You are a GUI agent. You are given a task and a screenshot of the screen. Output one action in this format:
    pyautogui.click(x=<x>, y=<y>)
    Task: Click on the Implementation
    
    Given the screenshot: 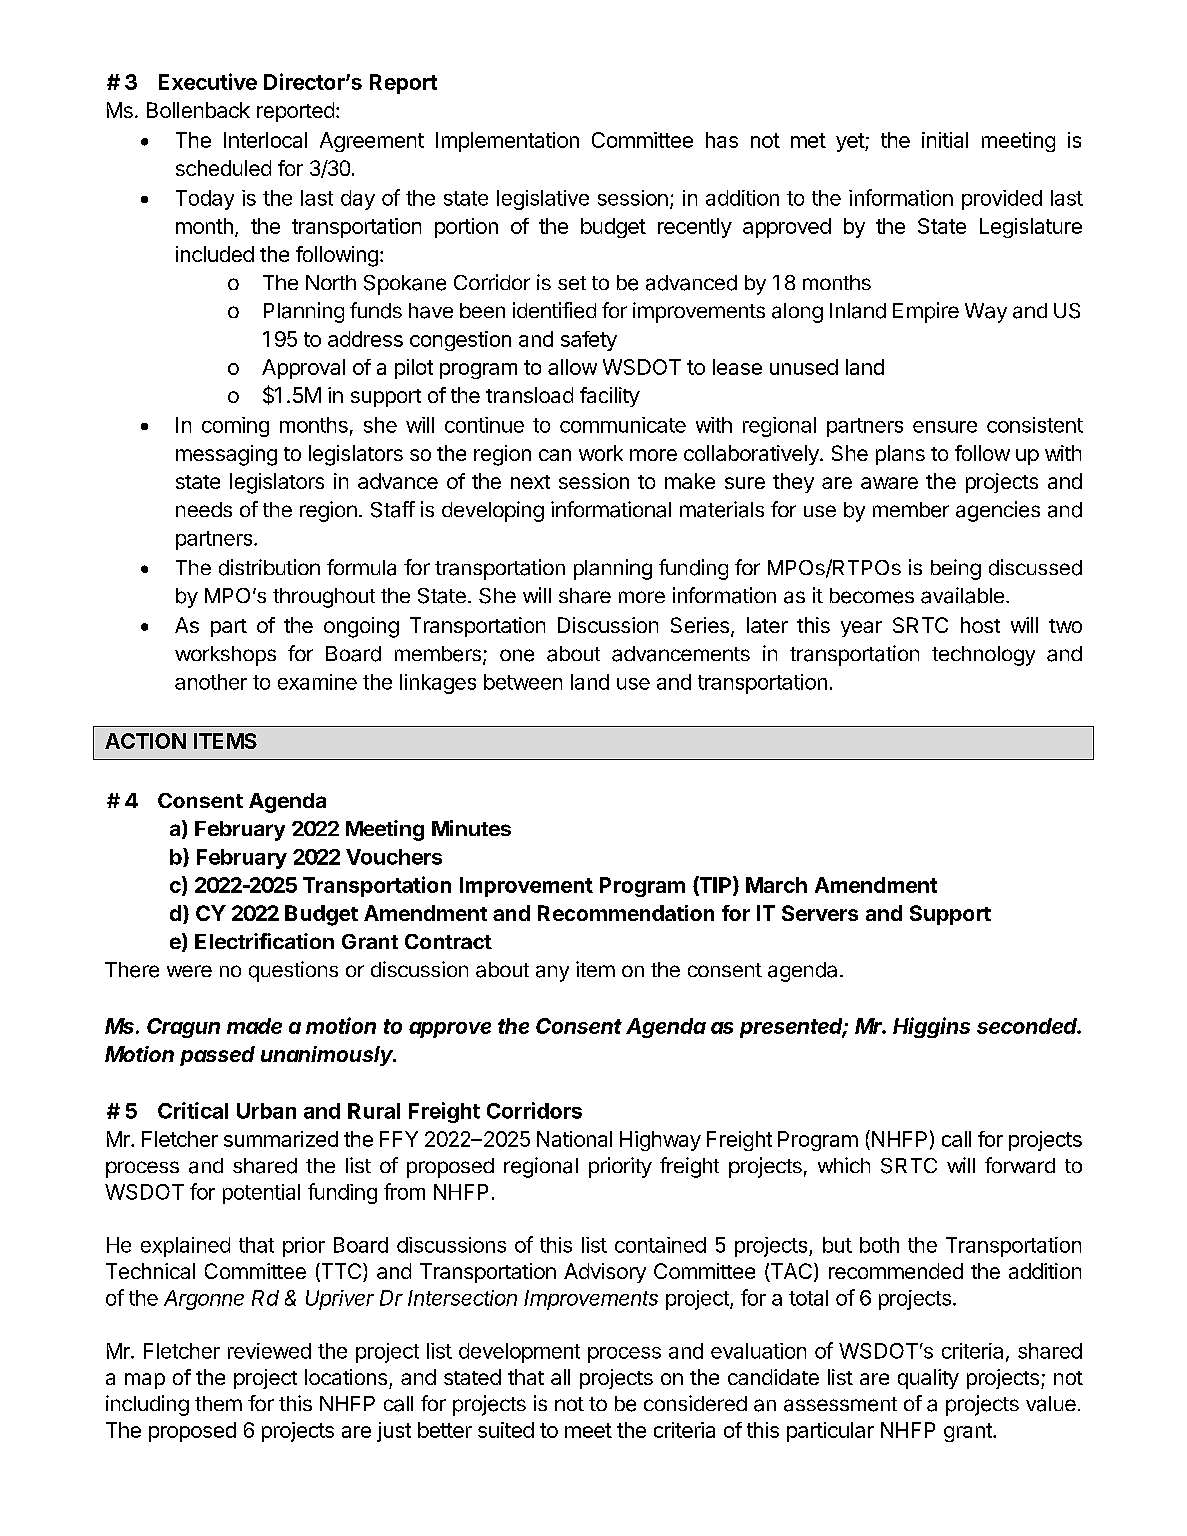 What is the action you would take?
    pyautogui.click(x=507, y=142)
